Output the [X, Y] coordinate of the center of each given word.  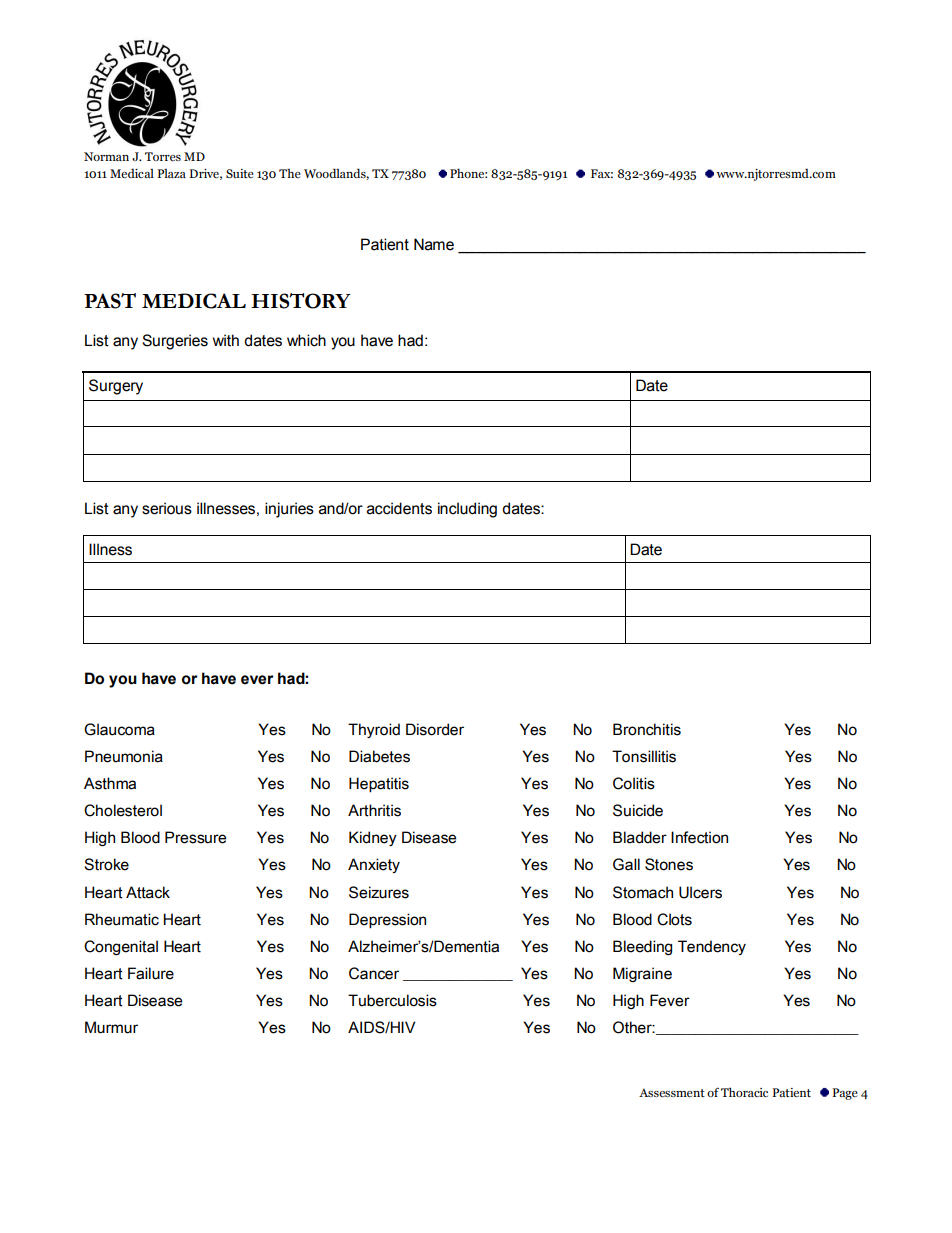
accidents [399, 508]
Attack [148, 892]
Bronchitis [647, 729]
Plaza [171, 173]
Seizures [379, 892]
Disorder [435, 729]
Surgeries [175, 342]
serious [167, 508]
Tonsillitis [644, 756]
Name [434, 244]
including [467, 510]
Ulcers [700, 892]
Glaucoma [119, 729]
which [306, 340]
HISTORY [301, 301]
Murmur [111, 1027]
